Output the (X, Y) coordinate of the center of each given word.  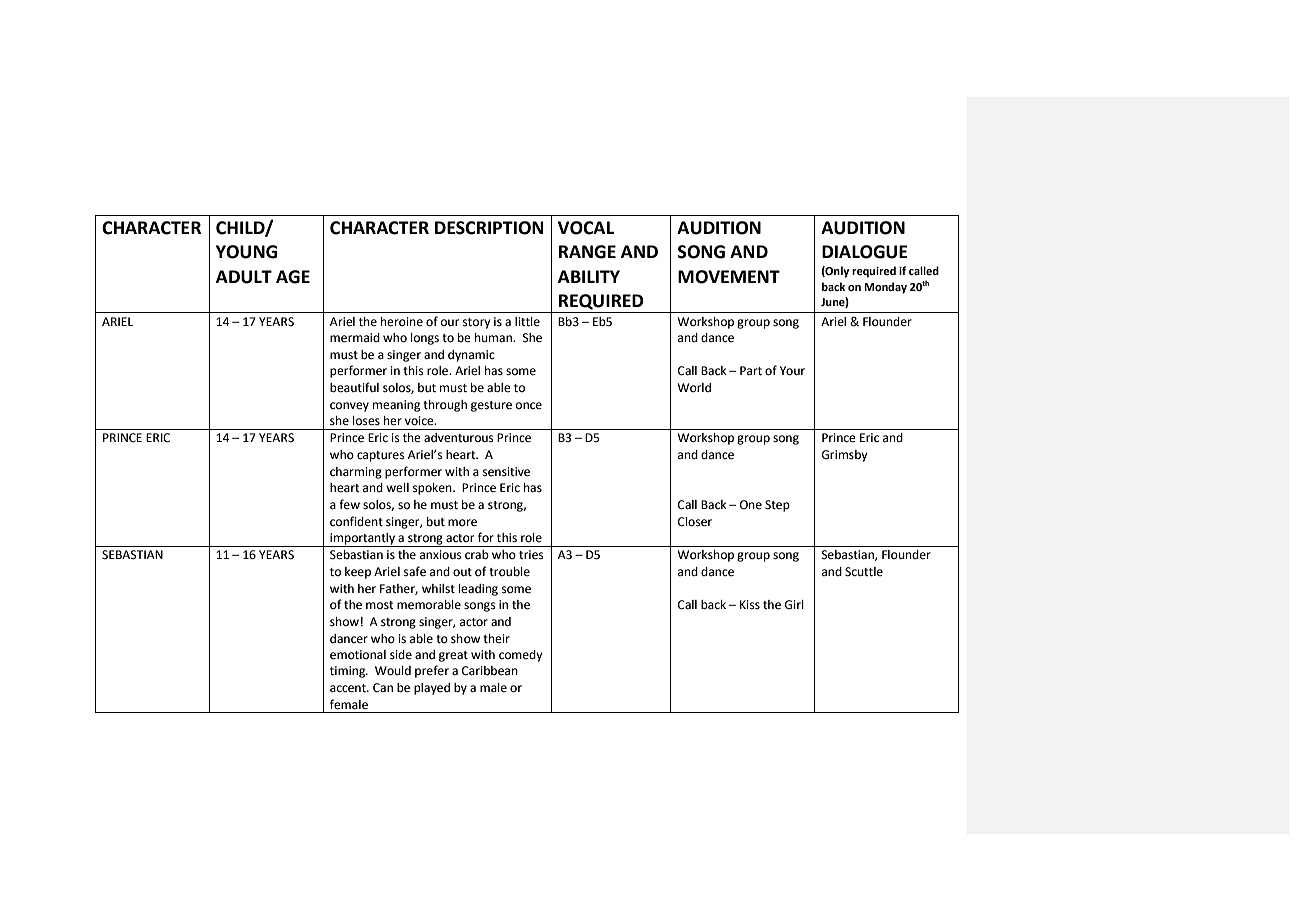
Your (792, 371)
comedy (521, 656)
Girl (794, 605)
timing (349, 672)
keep (358, 573)
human (494, 338)
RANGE (587, 252)
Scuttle (864, 572)
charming (356, 473)
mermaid (355, 338)
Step (777, 506)
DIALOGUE (865, 252)
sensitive (506, 472)
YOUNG (247, 252)
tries (531, 555)
